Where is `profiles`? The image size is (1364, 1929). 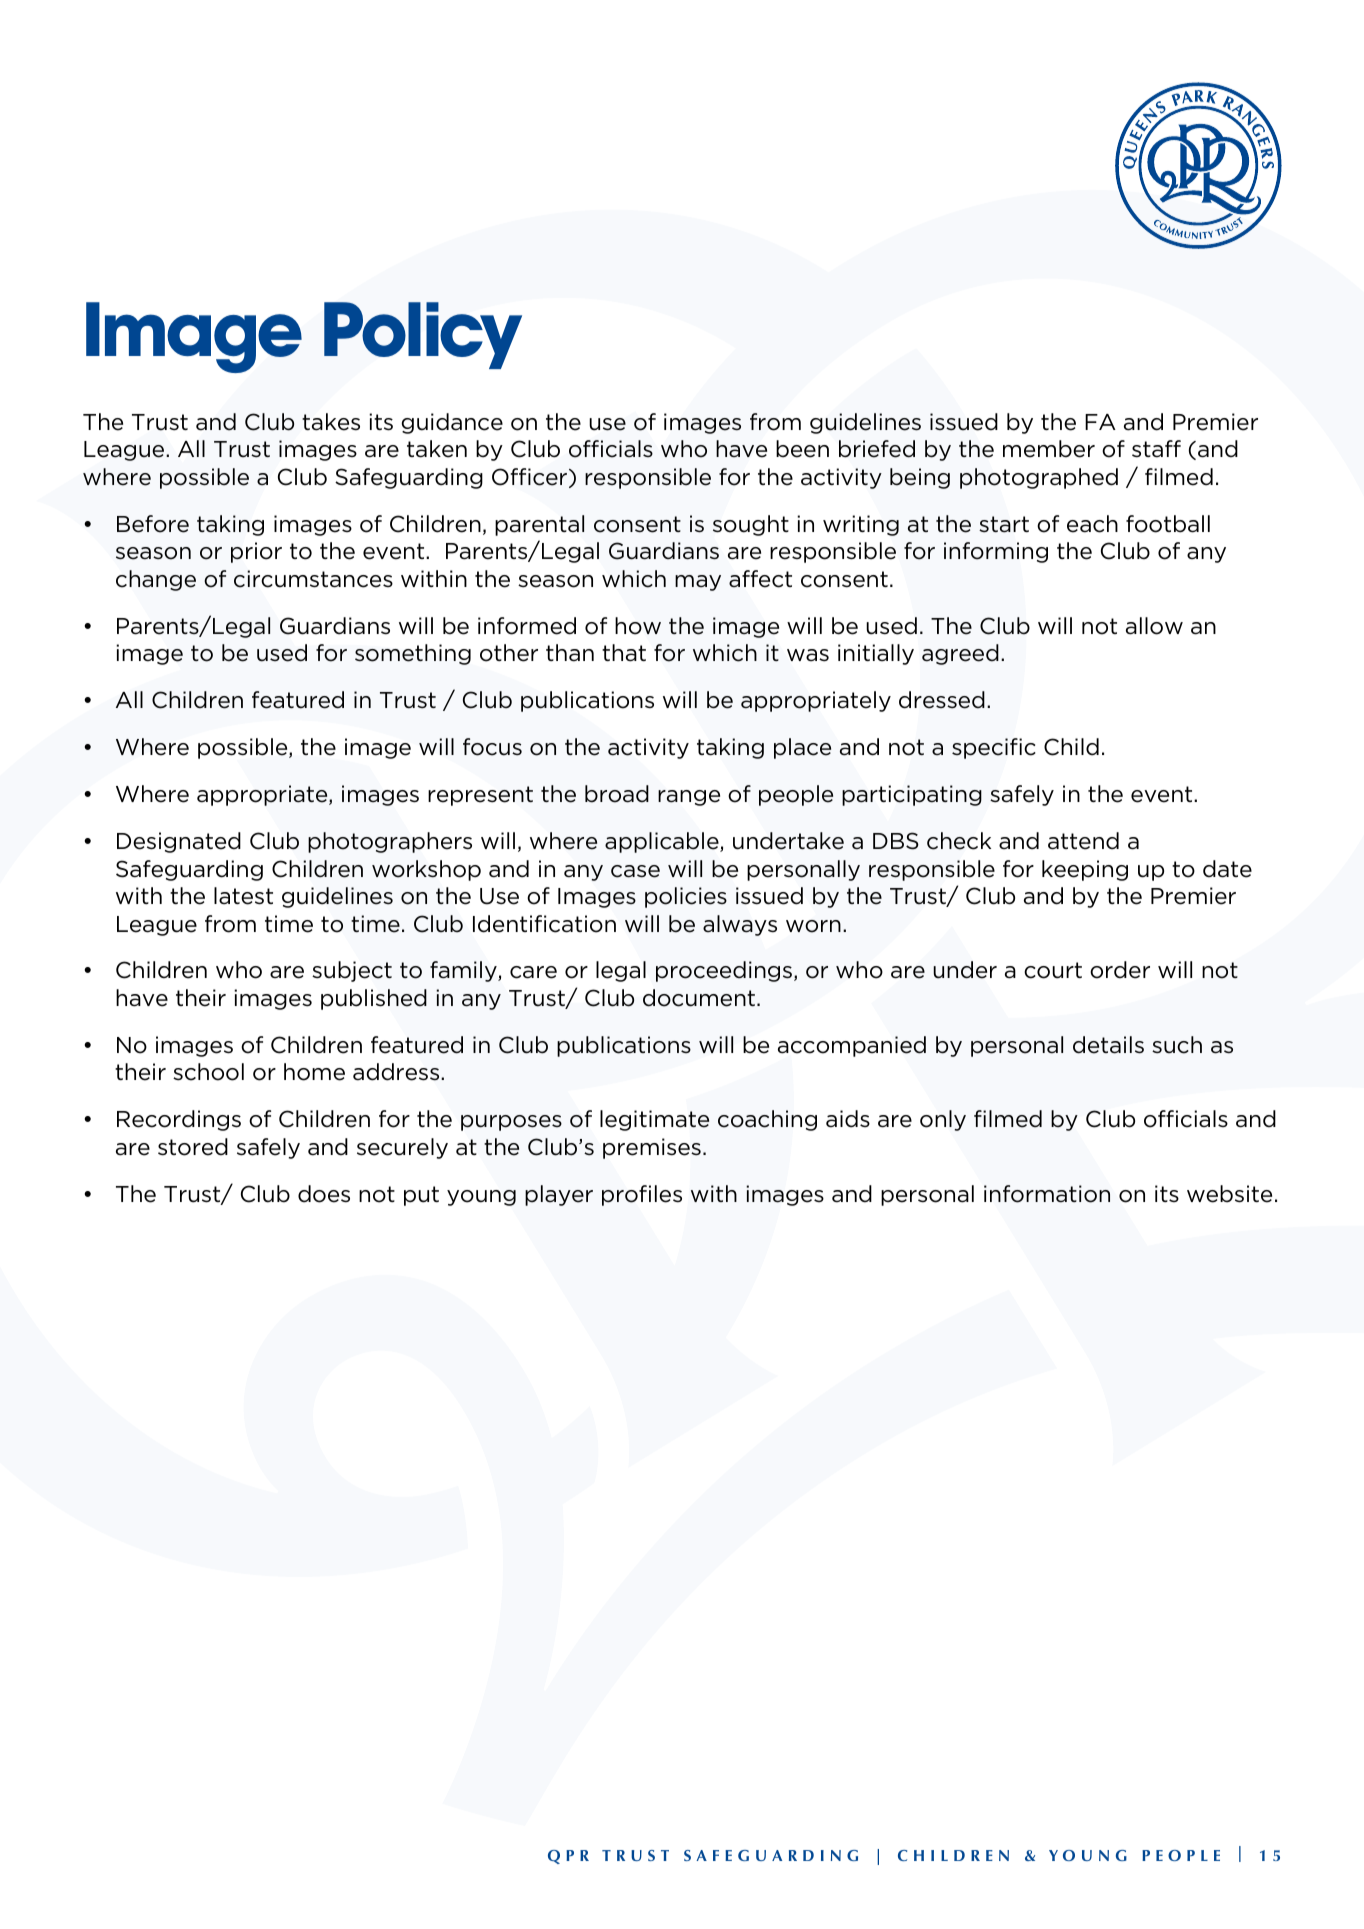
profiles is located at coordinates (642, 1195).
